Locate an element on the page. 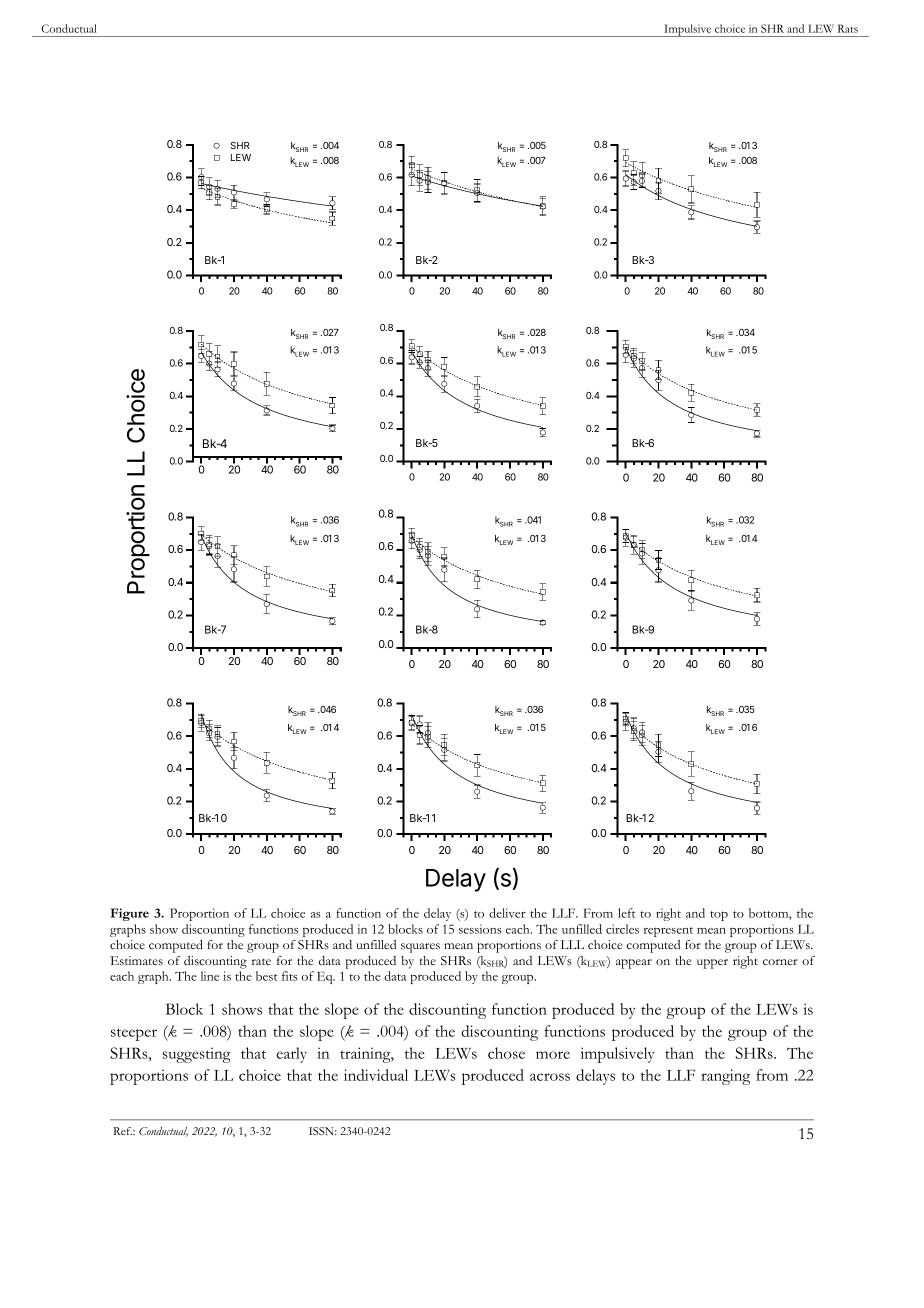 This document has height=1308, width=924. deliver is located at coordinates (507, 913).
